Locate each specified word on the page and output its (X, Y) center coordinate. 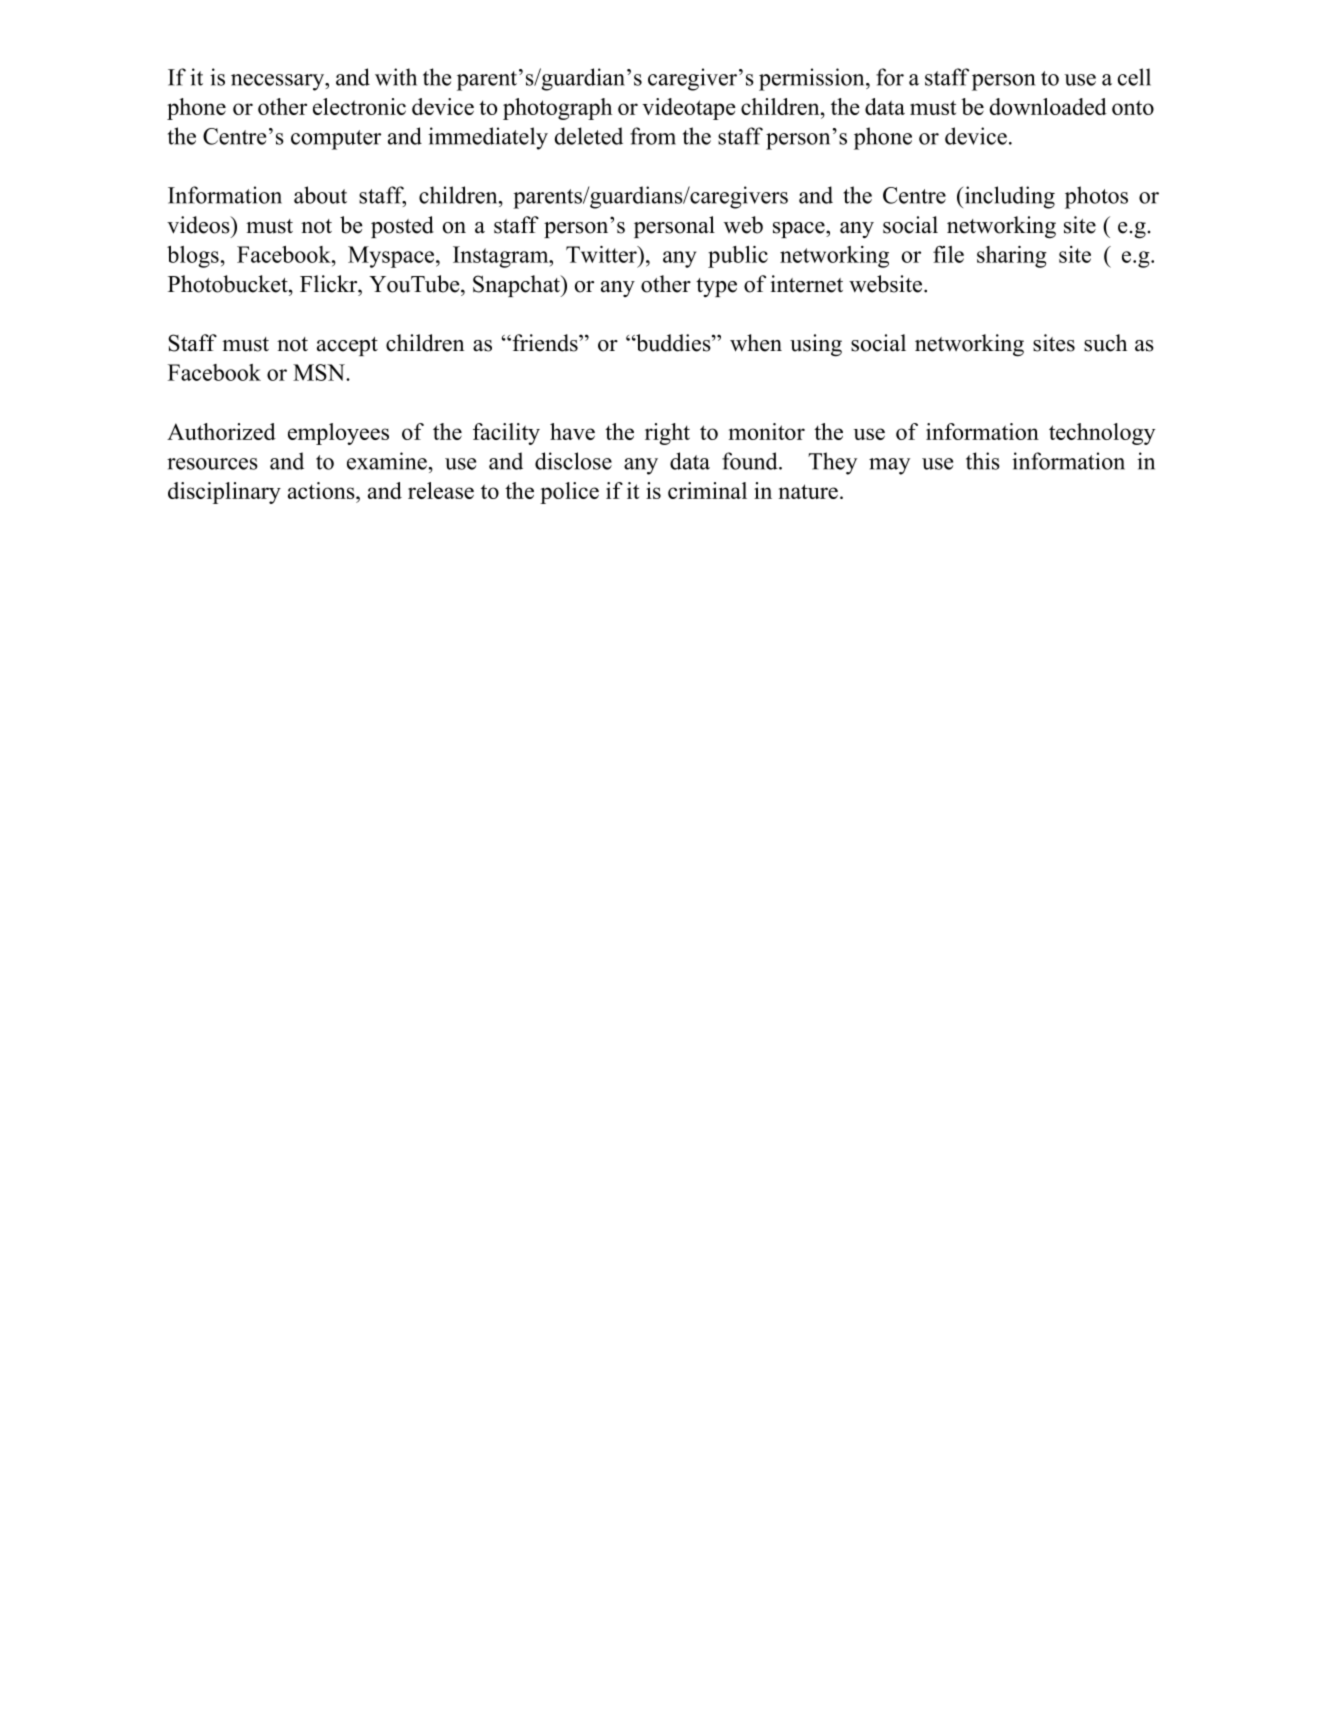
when (756, 343)
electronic (359, 106)
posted (402, 227)
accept (347, 346)
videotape (689, 109)
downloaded (1048, 106)
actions (322, 490)
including (1008, 197)
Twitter (602, 254)
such (1105, 343)
